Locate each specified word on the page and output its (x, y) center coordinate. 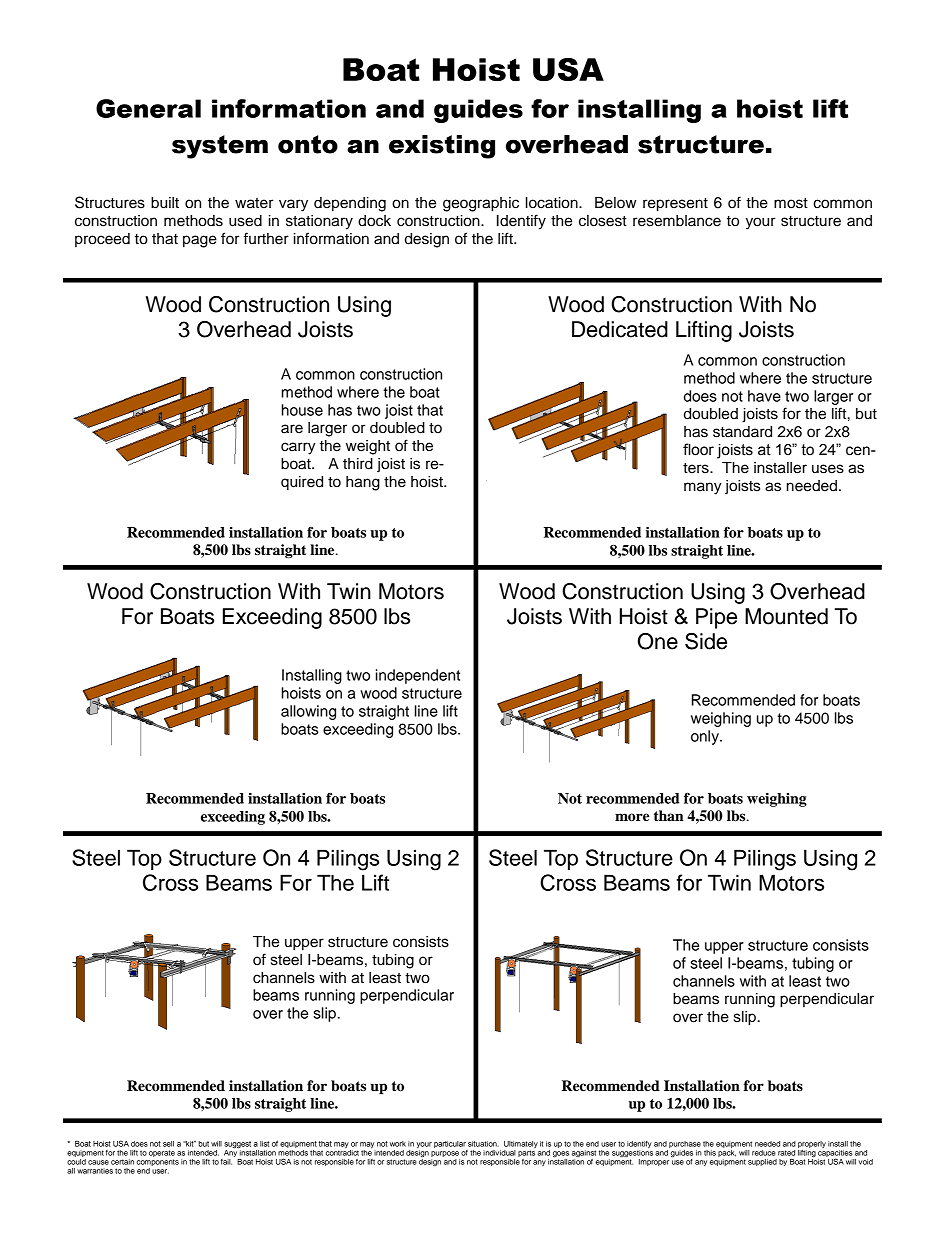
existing (442, 147)
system (220, 147)
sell (168, 1144)
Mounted (786, 616)
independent (418, 676)
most (791, 203)
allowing (308, 712)
